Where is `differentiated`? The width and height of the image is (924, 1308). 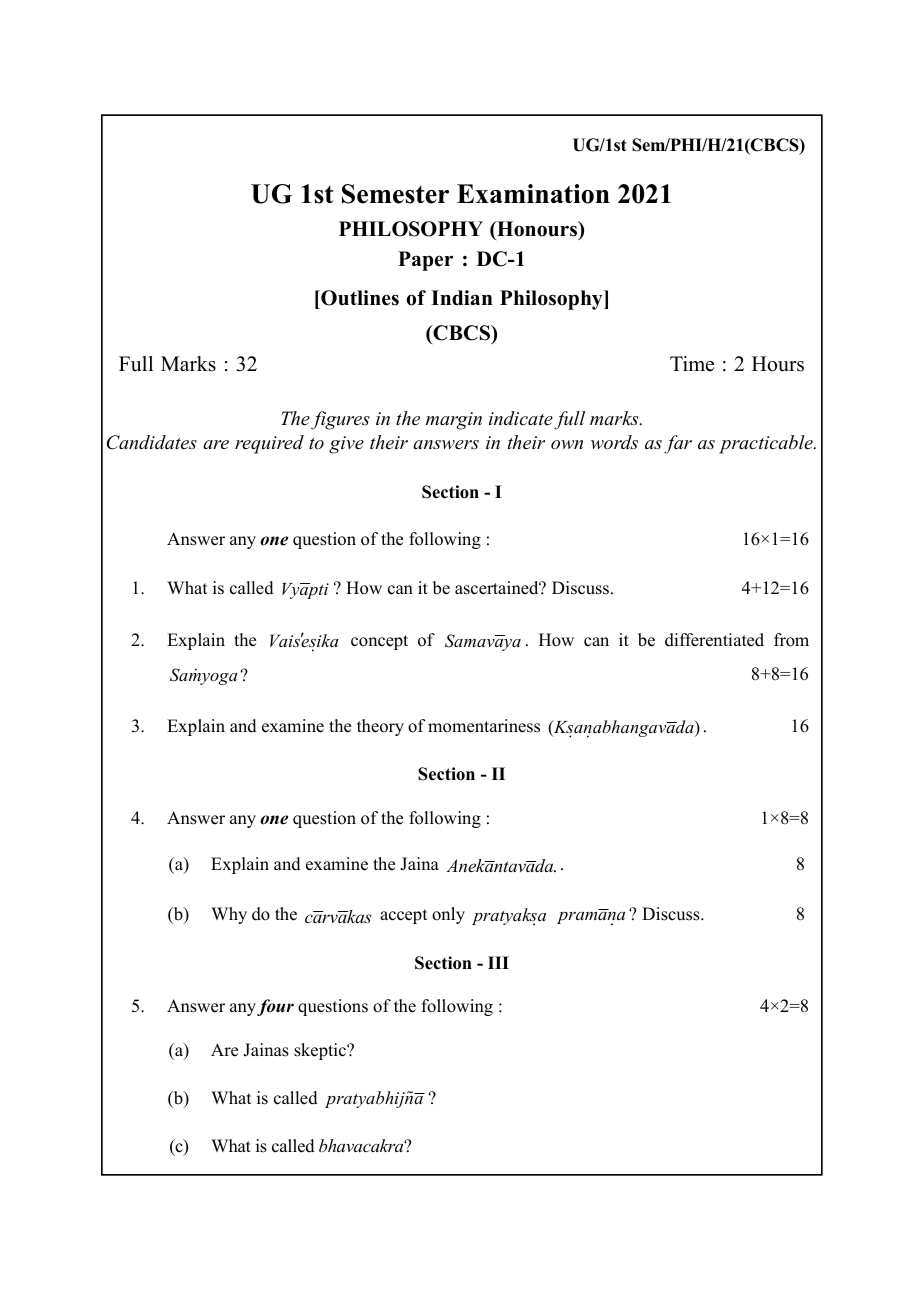 differentiated is located at coordinates (714, 640).
